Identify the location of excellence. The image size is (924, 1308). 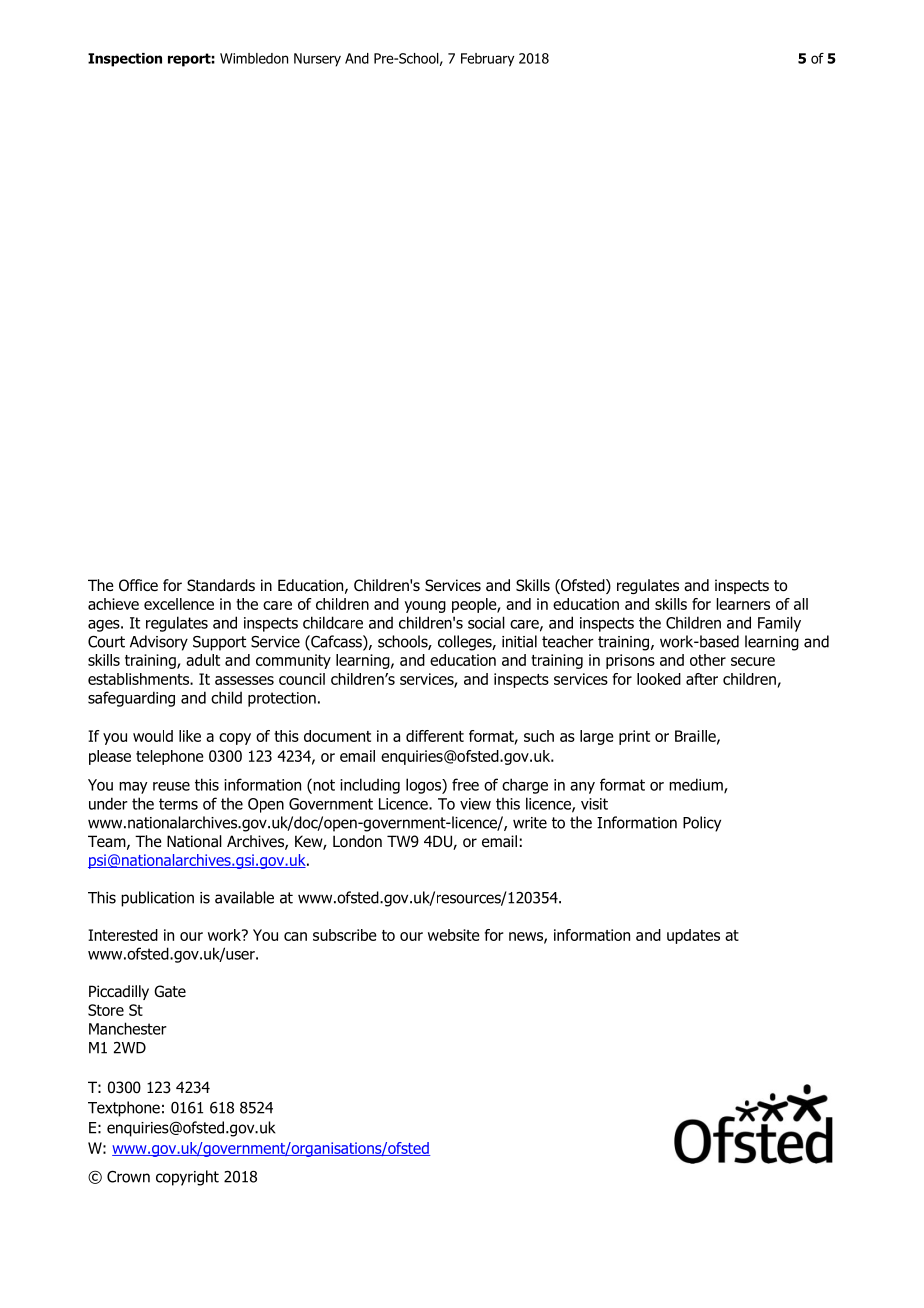
(179, 604).
